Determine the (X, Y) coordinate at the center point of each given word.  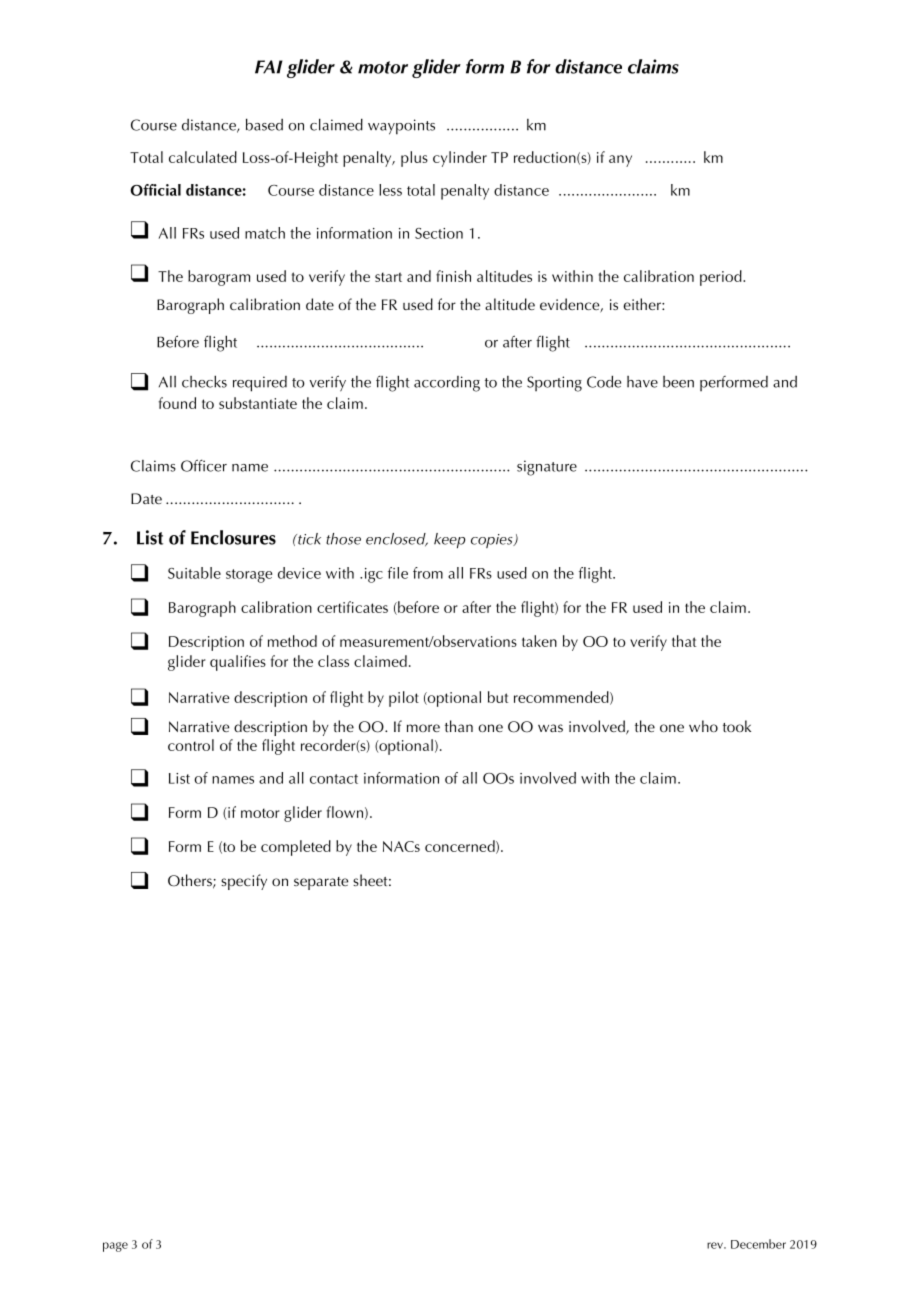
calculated (203, 157)
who (703, 726)
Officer (204, 465)
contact (334, 779)
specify (244, 882)
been (678, 382)
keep (449, 540)
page (115, 1247)
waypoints (401, 127)
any (620, 161)
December (758, 1244)
